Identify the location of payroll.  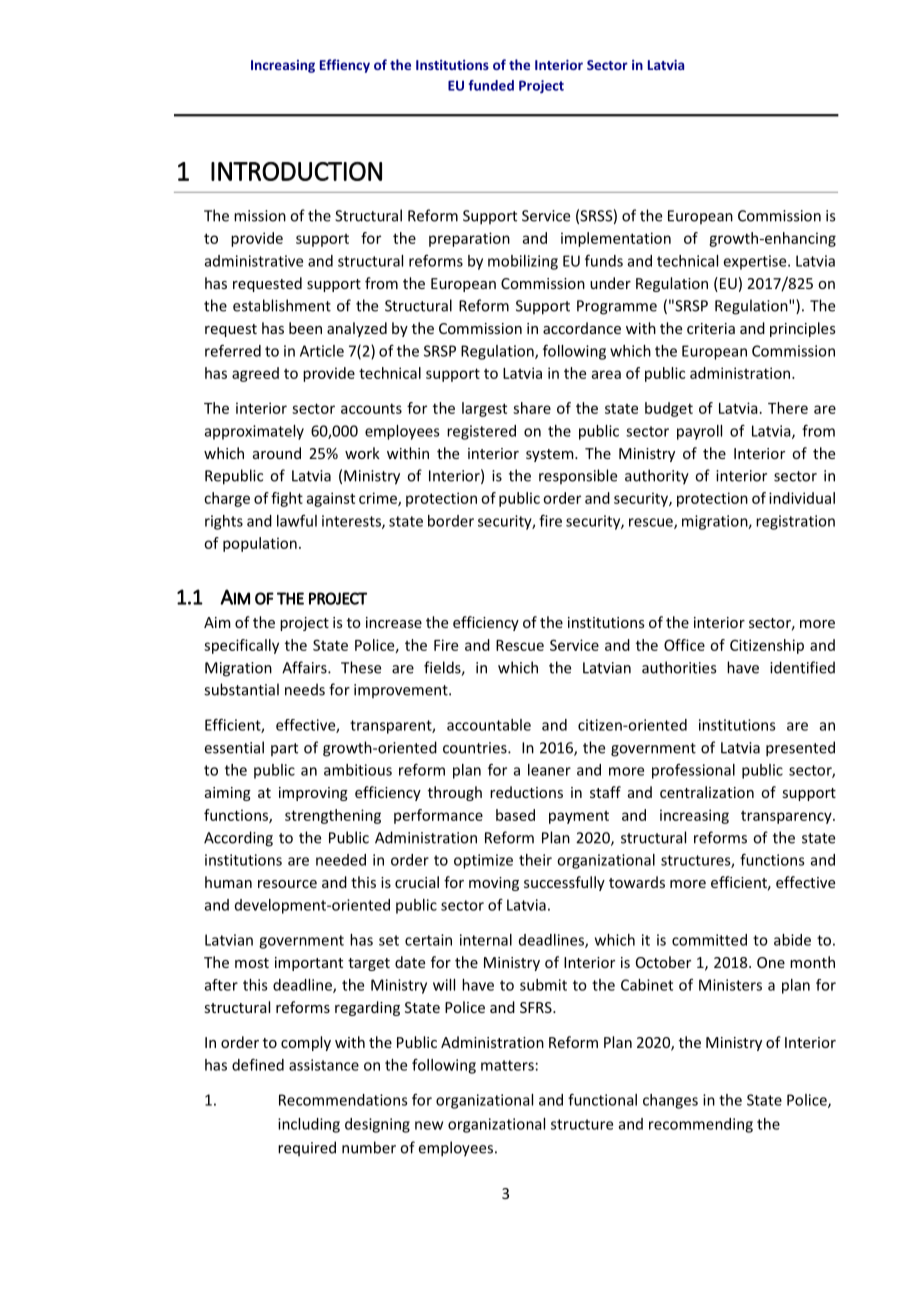
(699, 432).
